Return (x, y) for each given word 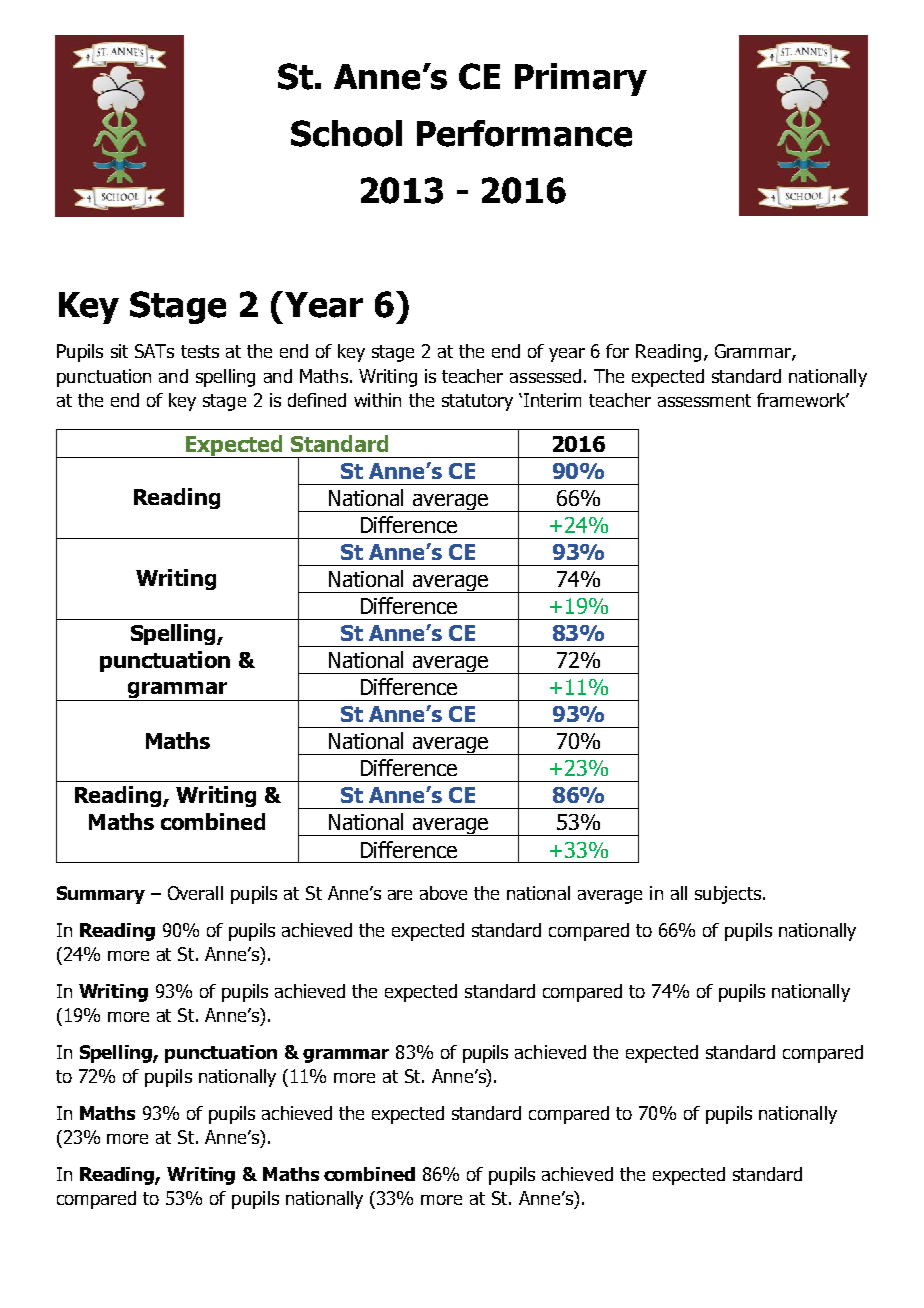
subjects (728, 895)
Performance (524, 133)
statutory (477, 402)
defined (317, 400)
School (346, 133)
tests (200, 351)
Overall (195, 893)
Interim (552, 400)
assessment (704, 400)
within (377, 400)
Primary (581, 79)
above (443, 893)
